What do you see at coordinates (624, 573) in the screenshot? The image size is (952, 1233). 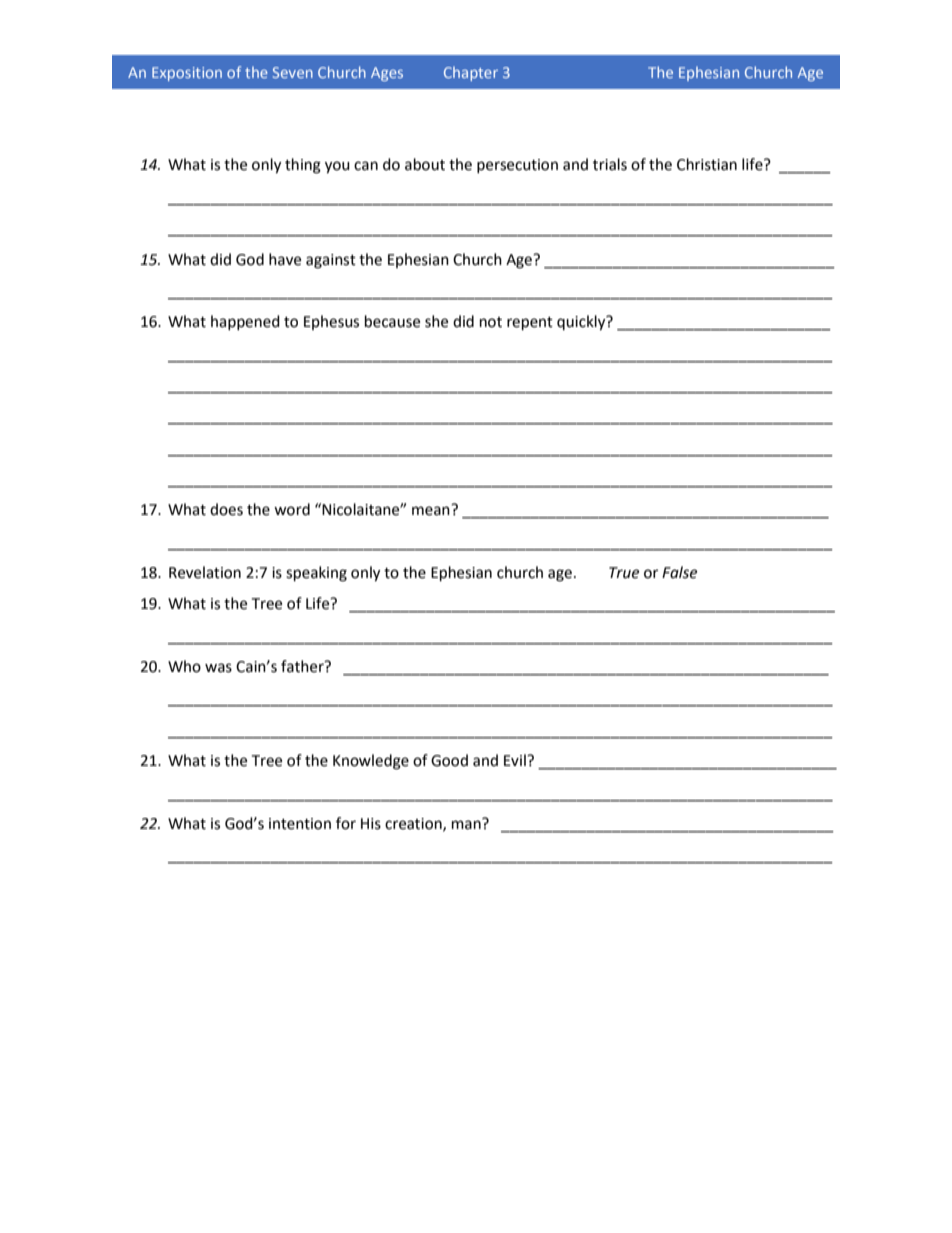 I see `True` at bounding box center [624, 573].
